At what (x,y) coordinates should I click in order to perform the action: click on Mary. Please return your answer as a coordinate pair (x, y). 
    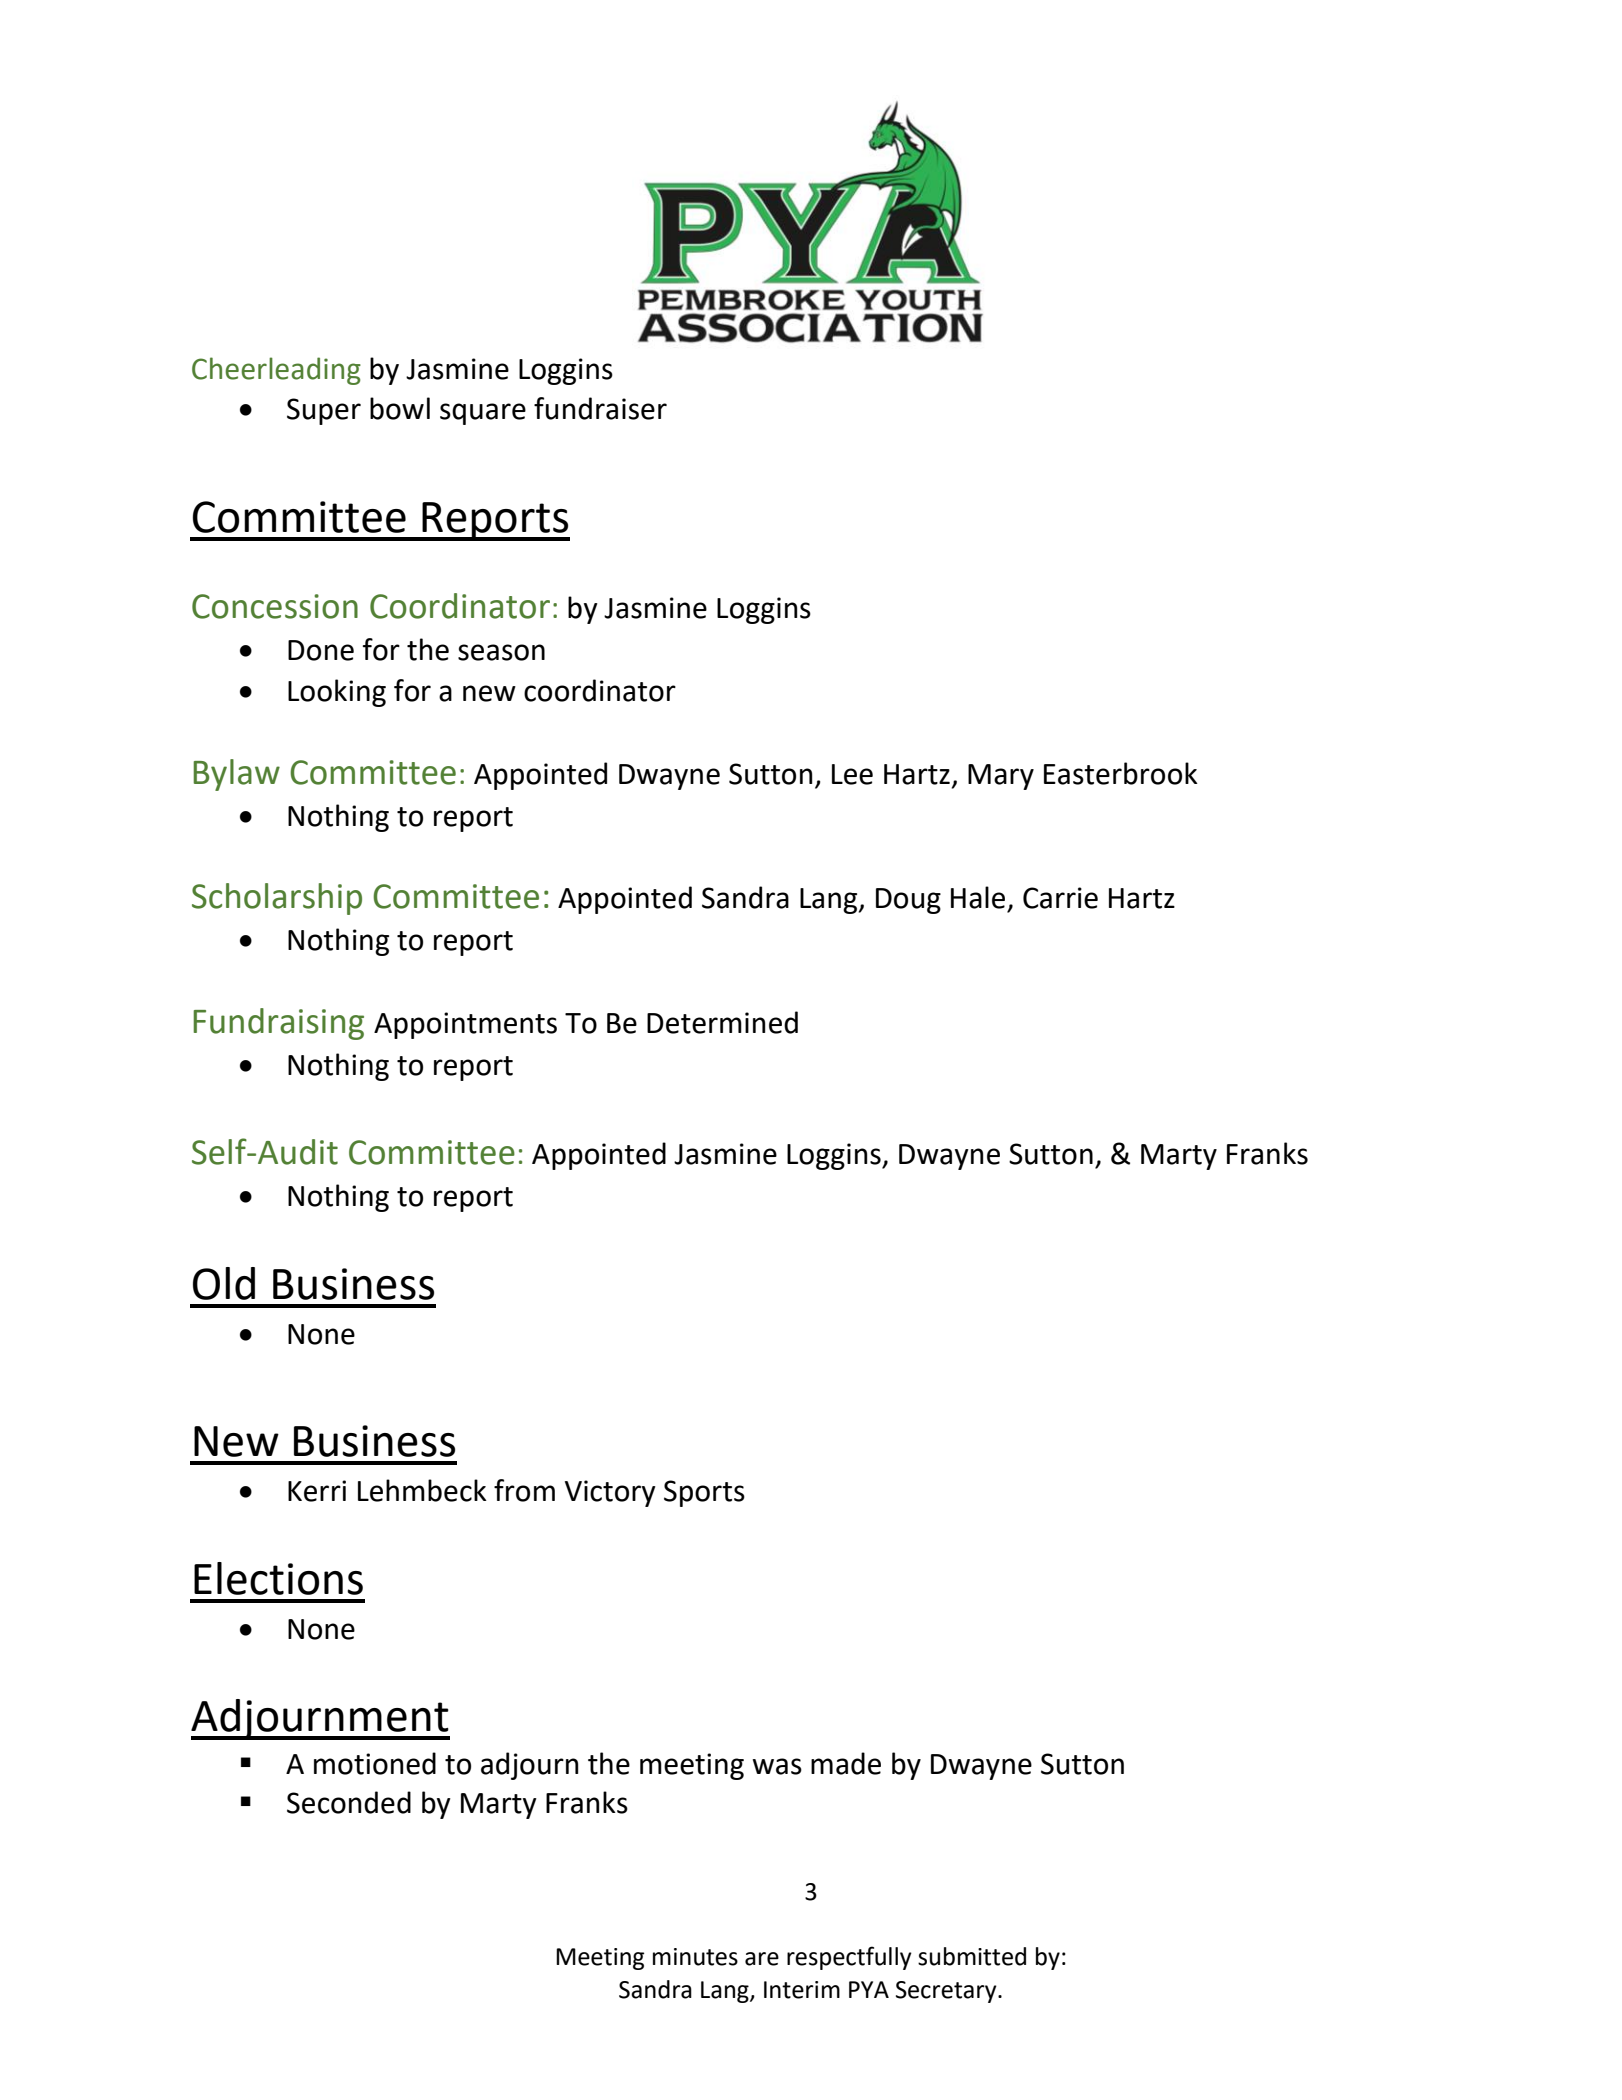
    Looking at the image, I should click on (1001, 777).
